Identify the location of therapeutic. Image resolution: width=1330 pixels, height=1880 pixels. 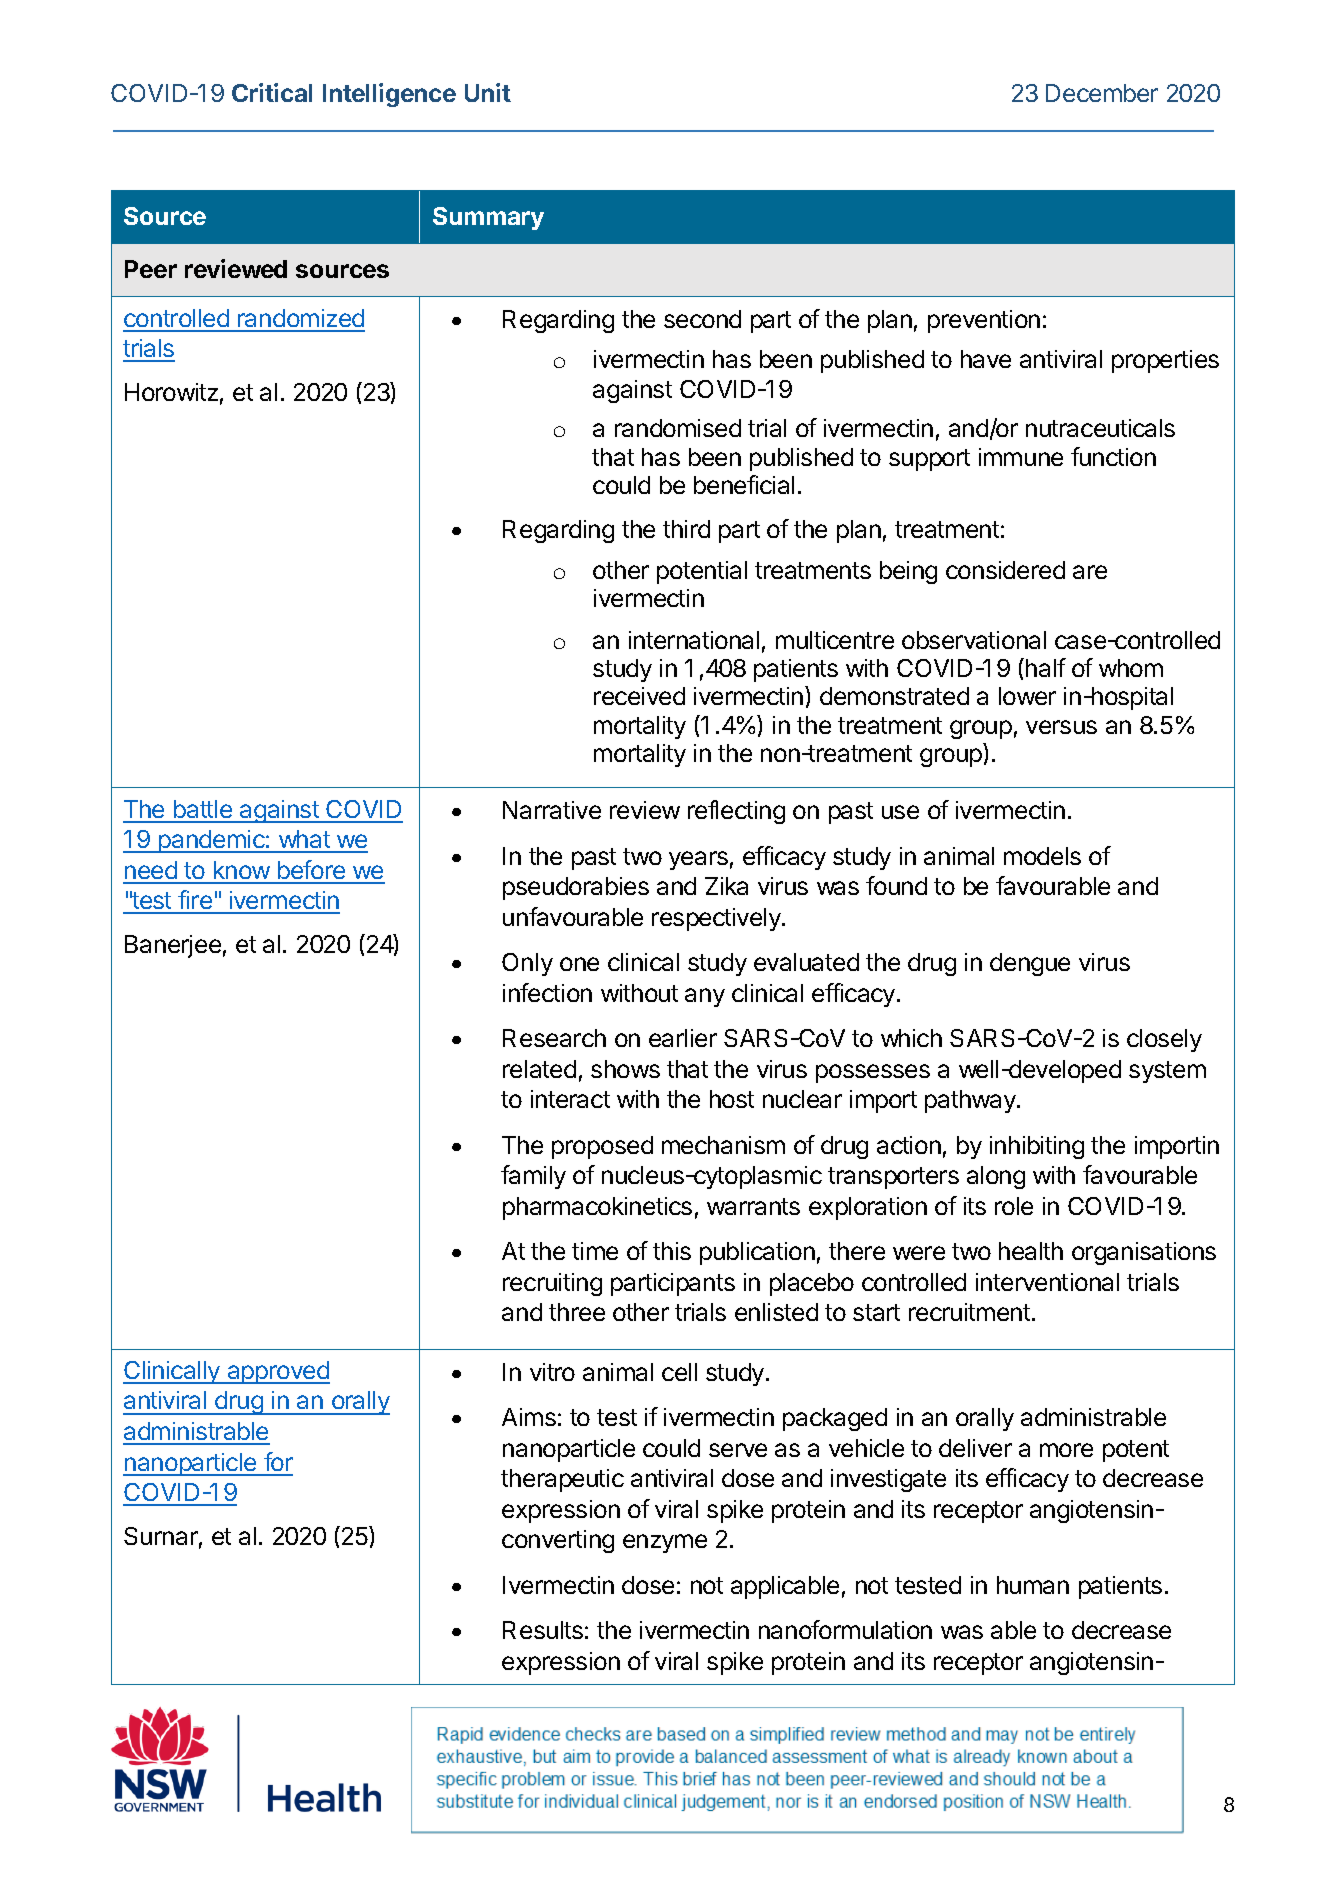
(562, 1480).
